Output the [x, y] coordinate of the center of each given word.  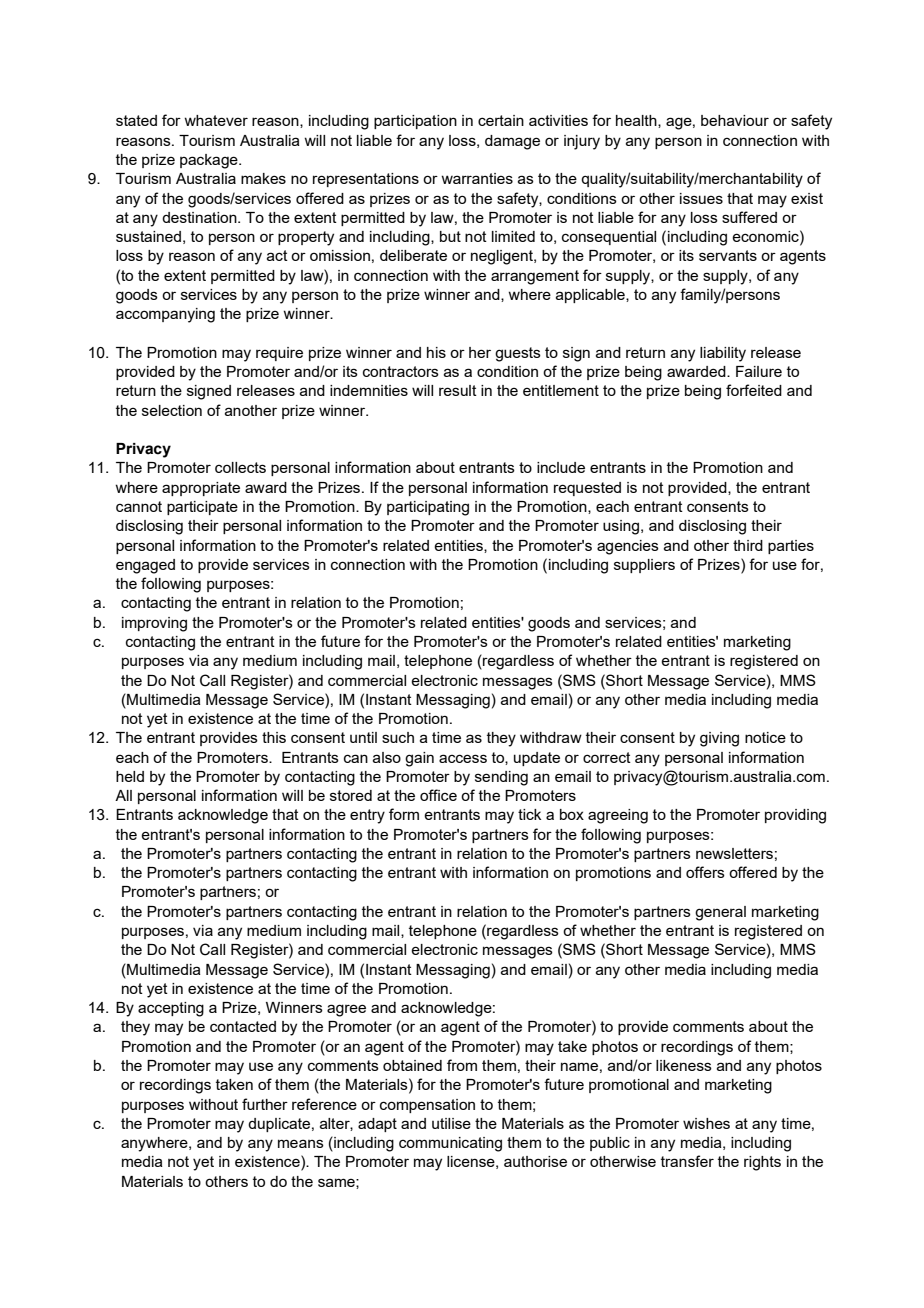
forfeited [754, 390]
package [210, 161]
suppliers [644, 566]
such [398, 737]
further [265, 1104]
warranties [477, 178]
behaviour [735, 120]
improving [154, 624]
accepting [171, 1009]
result [458, 390]
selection [172, 410]
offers [705, 872]
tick [529, 814]
